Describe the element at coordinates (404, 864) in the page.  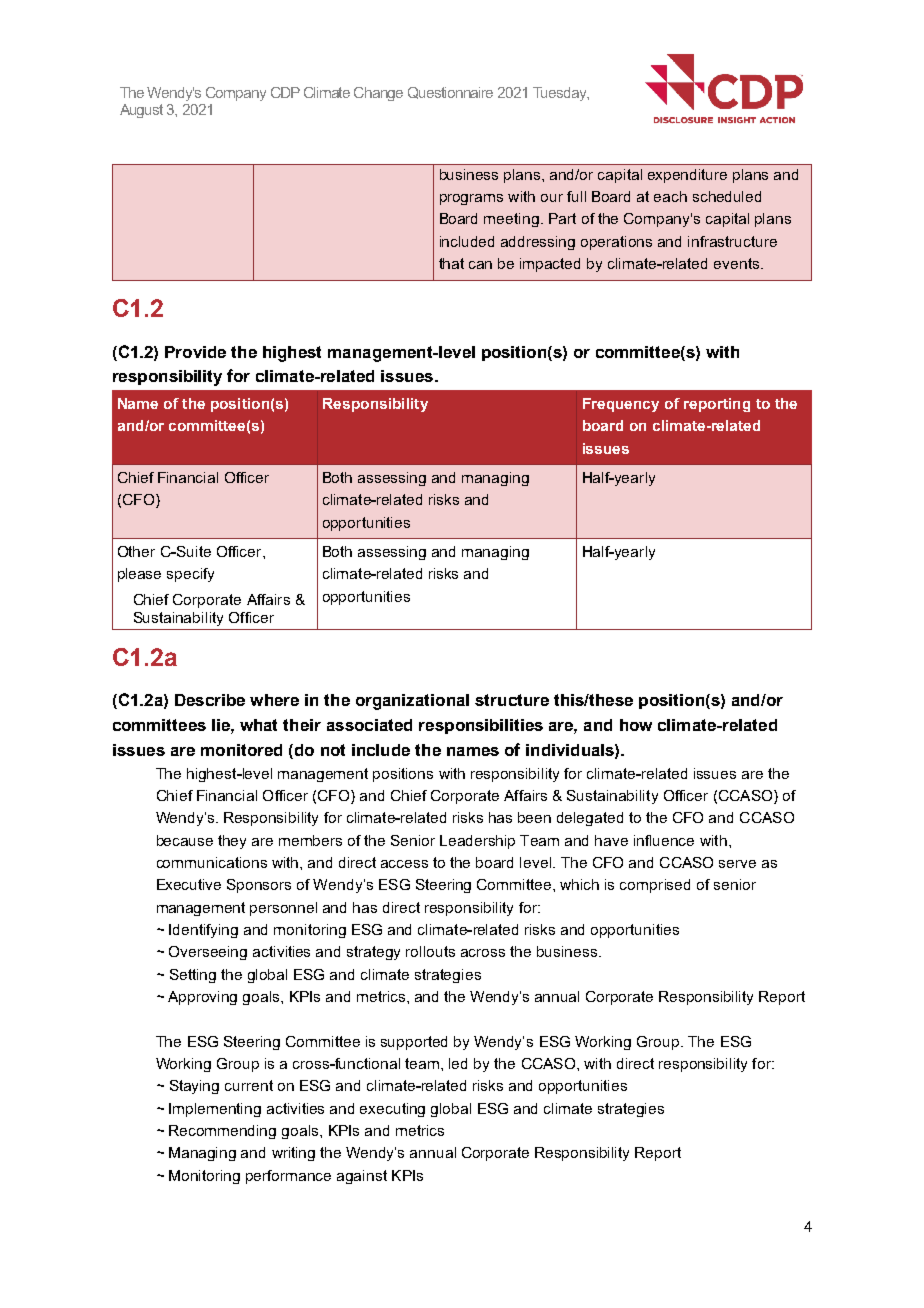
I see `access` at that location.
